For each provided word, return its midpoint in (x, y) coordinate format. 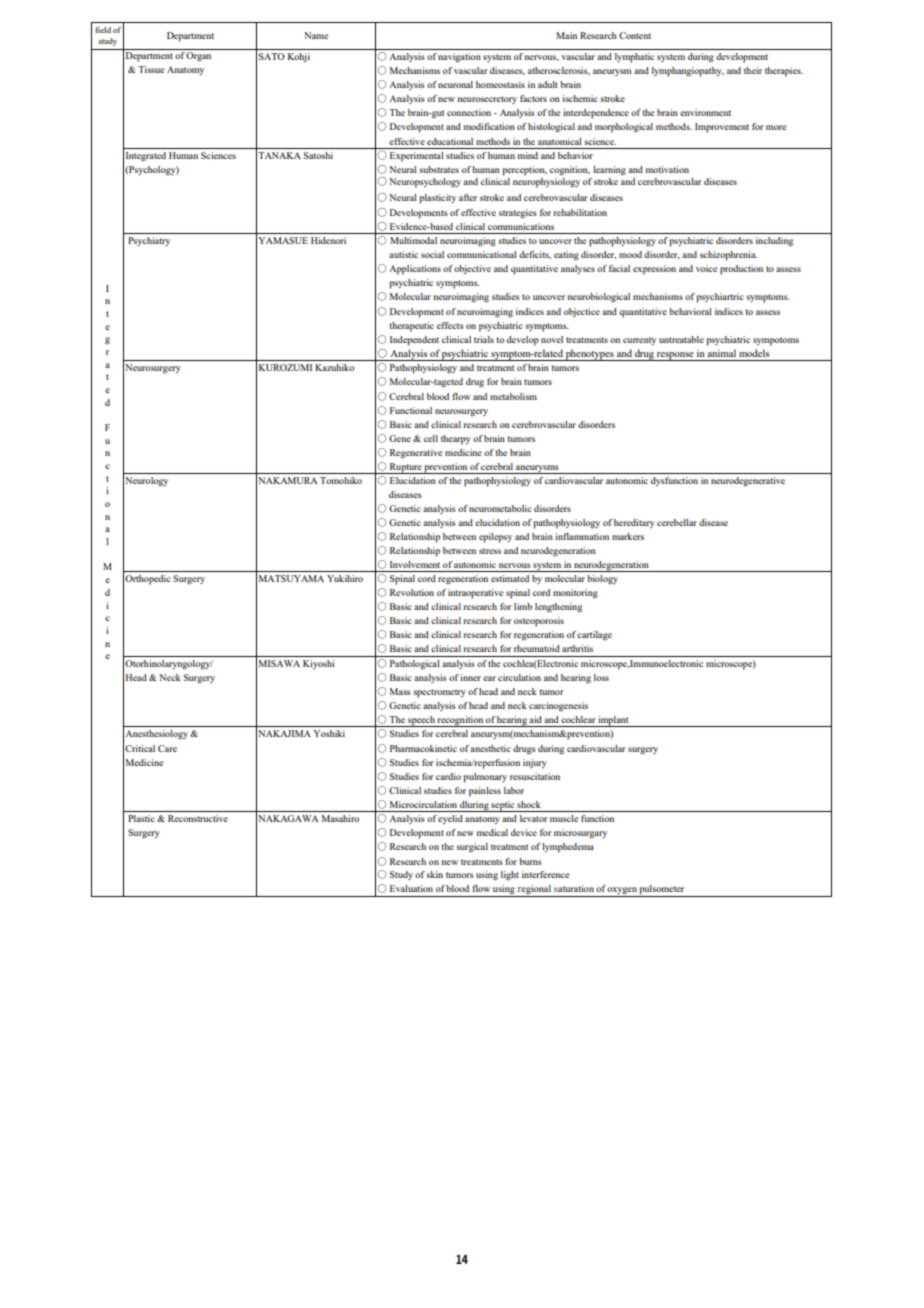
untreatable (681, 339)
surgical (472, 847)
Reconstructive (198, 818)
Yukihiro (345, 578)
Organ (198, 57)
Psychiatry (149, 241)
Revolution (412, 592)
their (753, 70)
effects (450, 325)
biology (602, 580)
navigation (459, 58)
